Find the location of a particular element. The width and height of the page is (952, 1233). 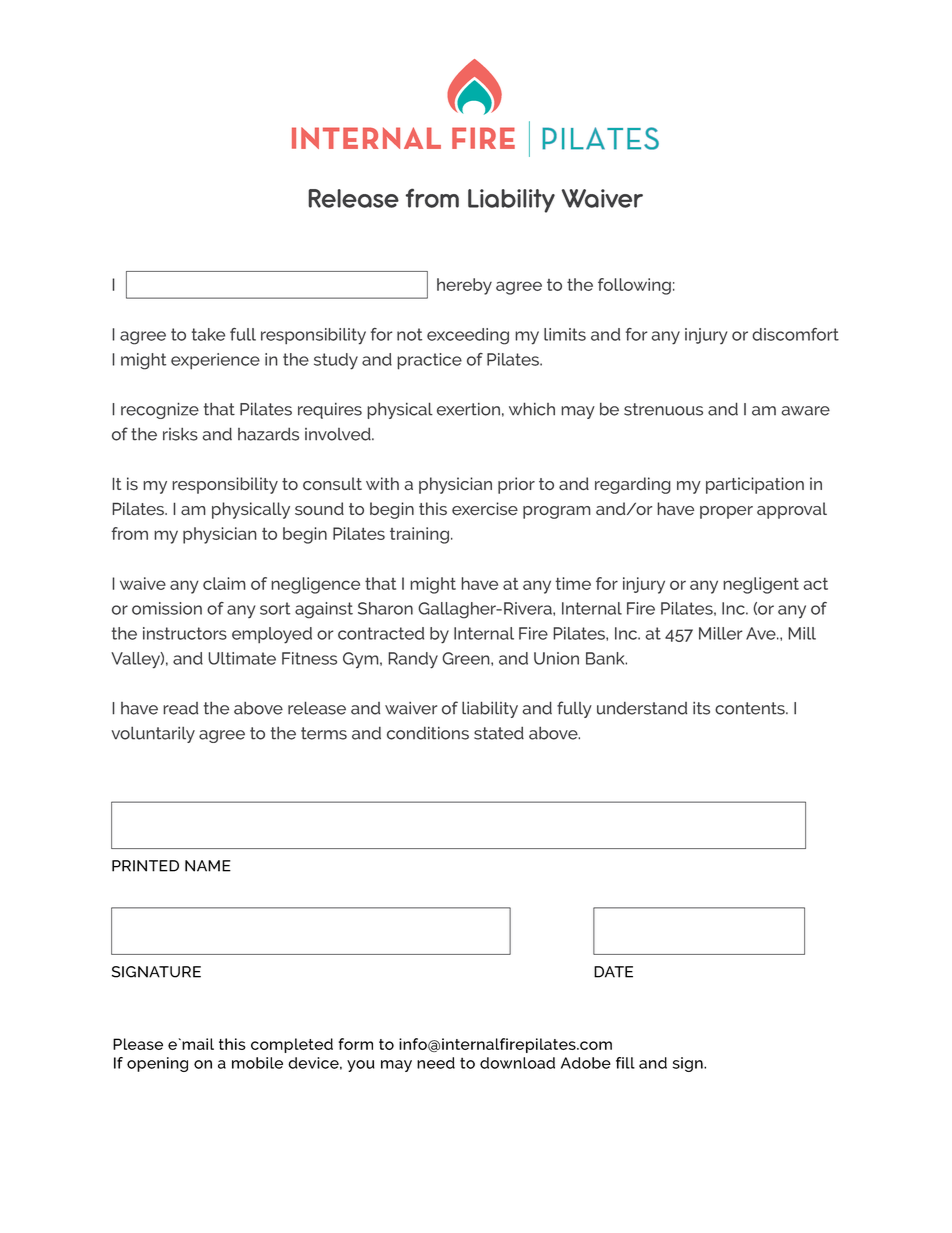

Ultimate is located at coordinates (242, 658).
